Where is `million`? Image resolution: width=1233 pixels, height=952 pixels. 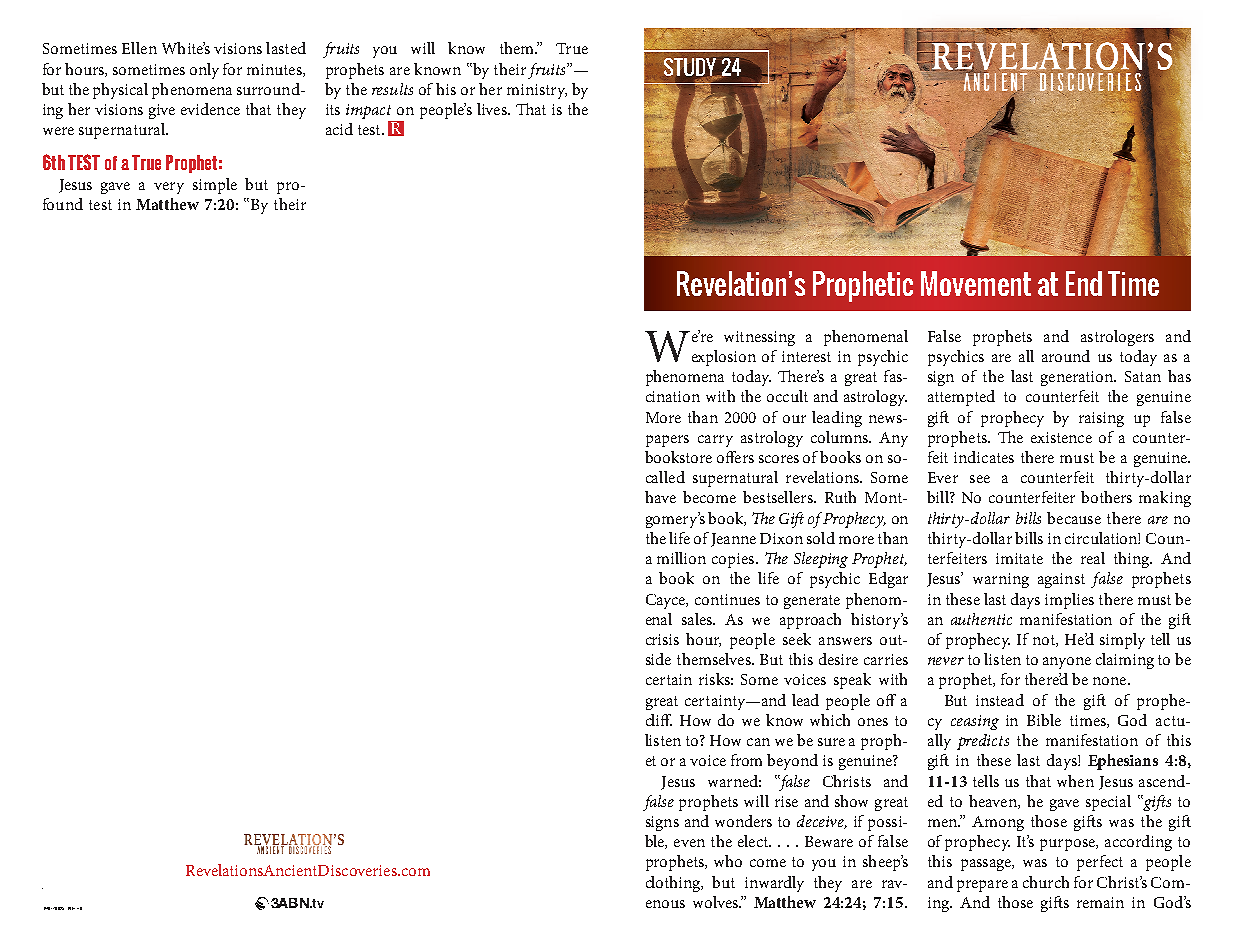
million is located at coordinates (681, 558).
